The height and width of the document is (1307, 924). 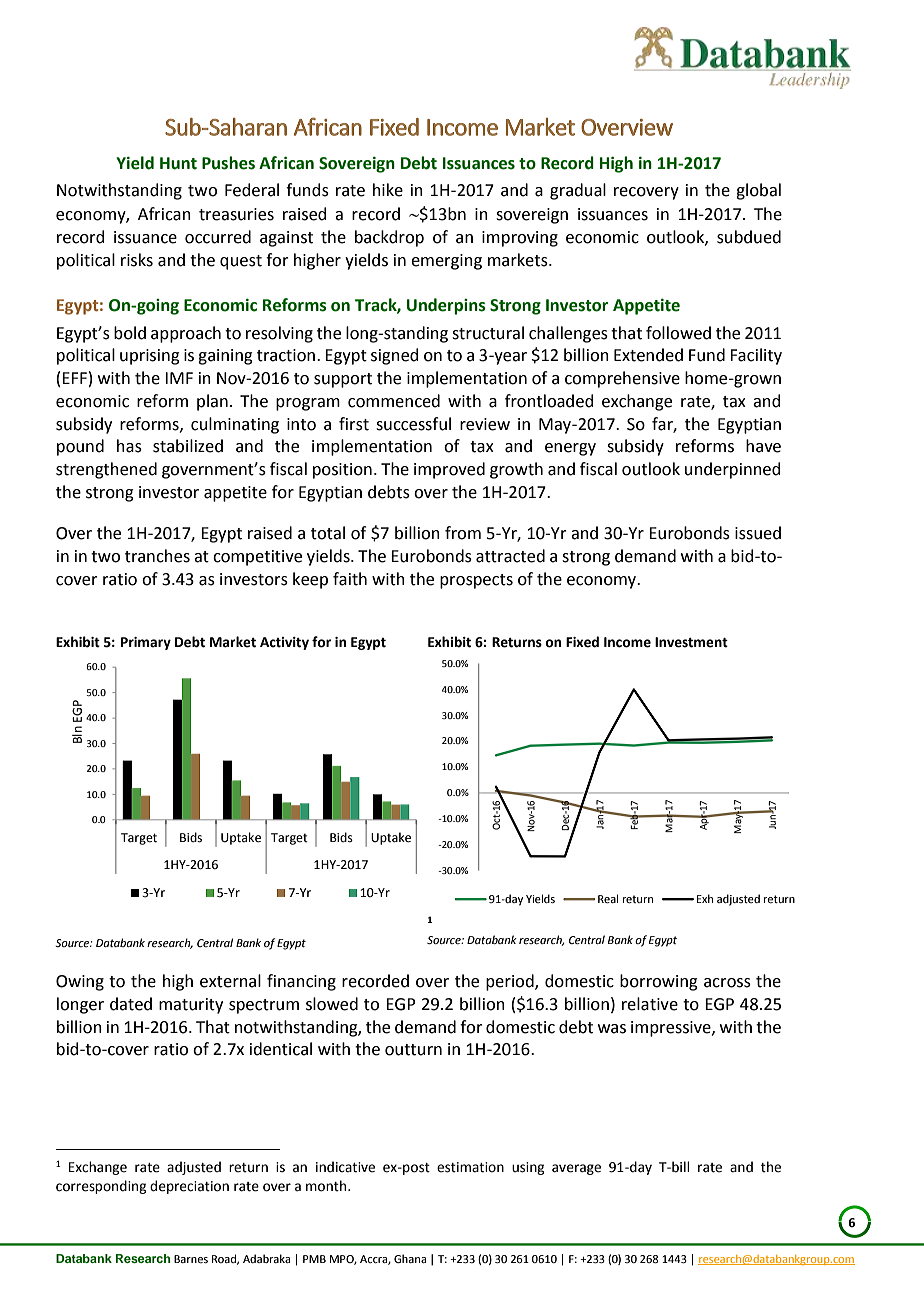 What do you see at coordinates (758, 533) in the document?
I see `issued` at bounding box center [758, 533].
